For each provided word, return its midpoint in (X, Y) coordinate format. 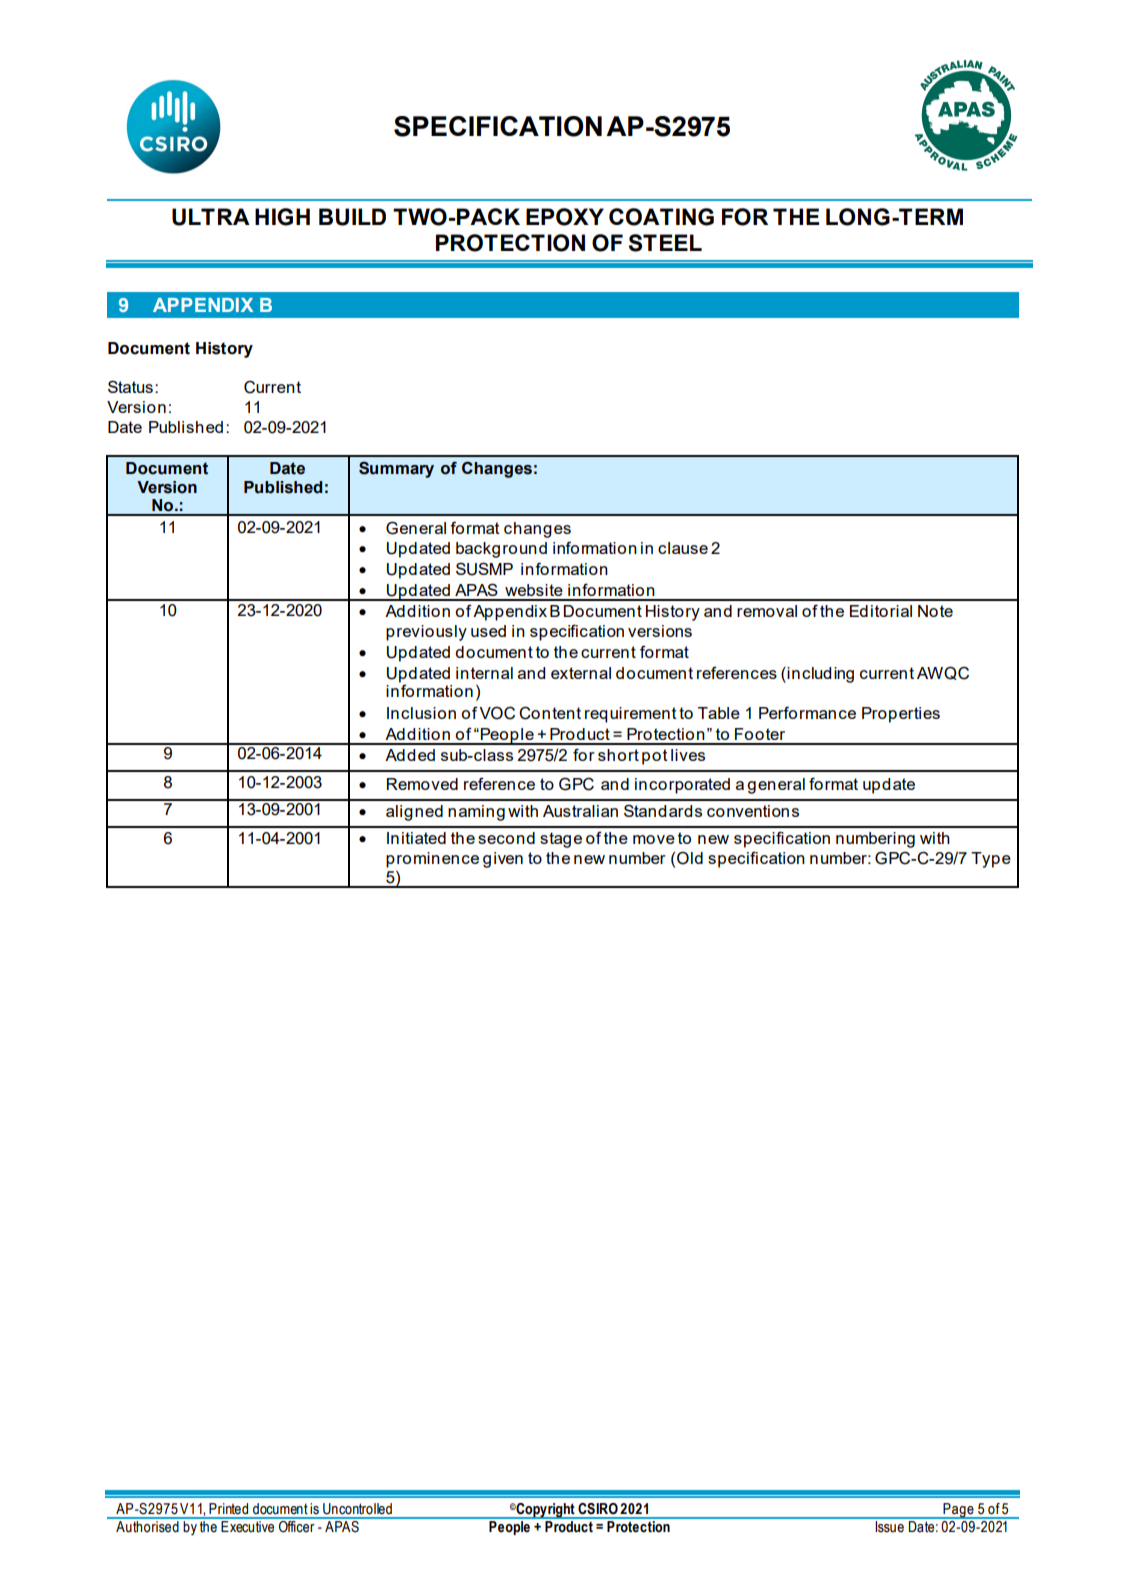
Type (991, 860)
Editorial (881, 611)
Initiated (416, 838)
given (503, 860)
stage (561, 840)
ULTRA (211, 217)
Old (690, 858)
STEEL (665, 243)
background (501, 550)
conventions (753, 811)
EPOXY (565, 217)
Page (958, 1511)
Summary (396, 469)
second (506, 838)
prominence (432, 860)
